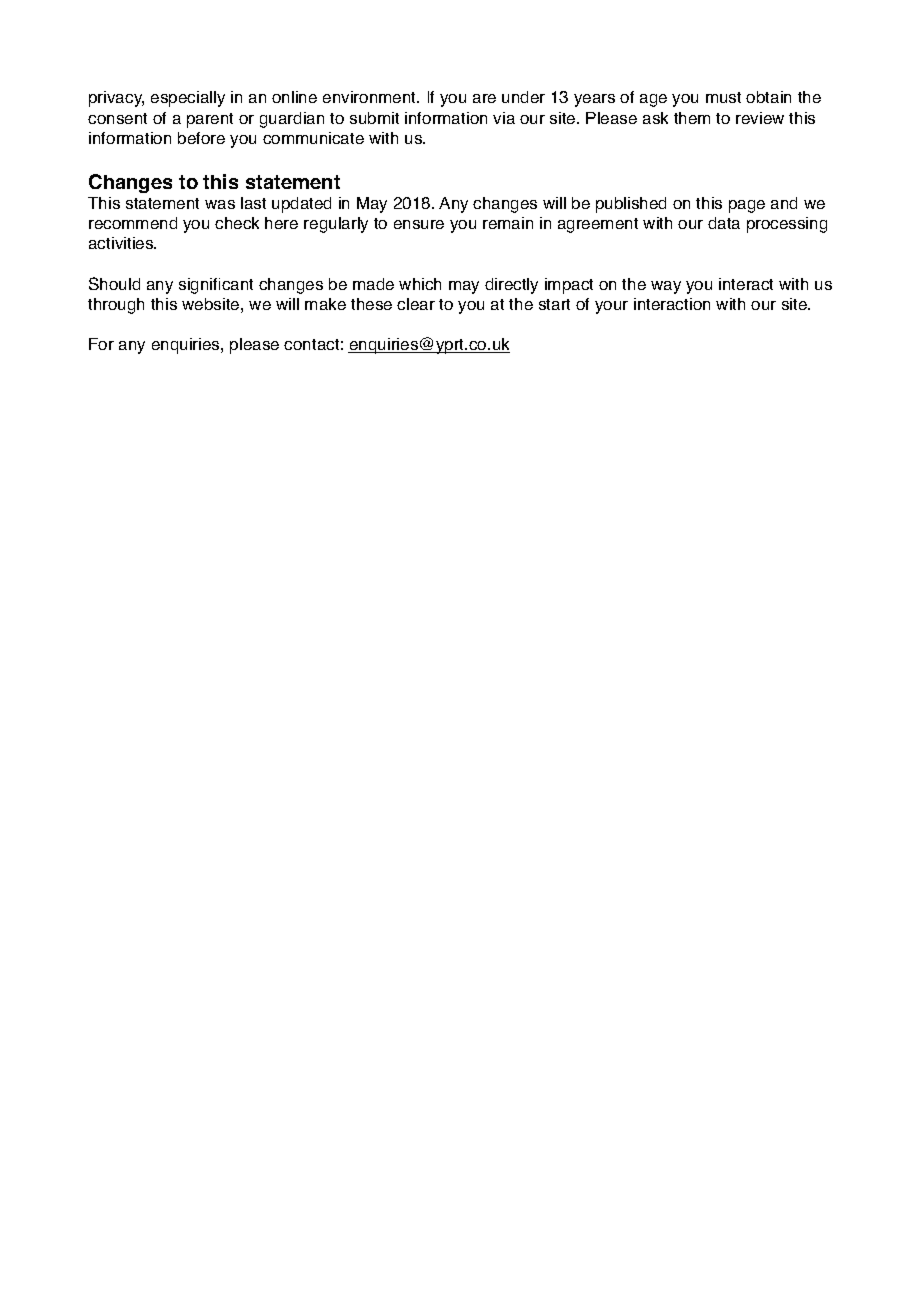 The height and width of the image is (1308, 924). Describe the element at coordinates (416, 304) in the image. I see `clear` at that location.
